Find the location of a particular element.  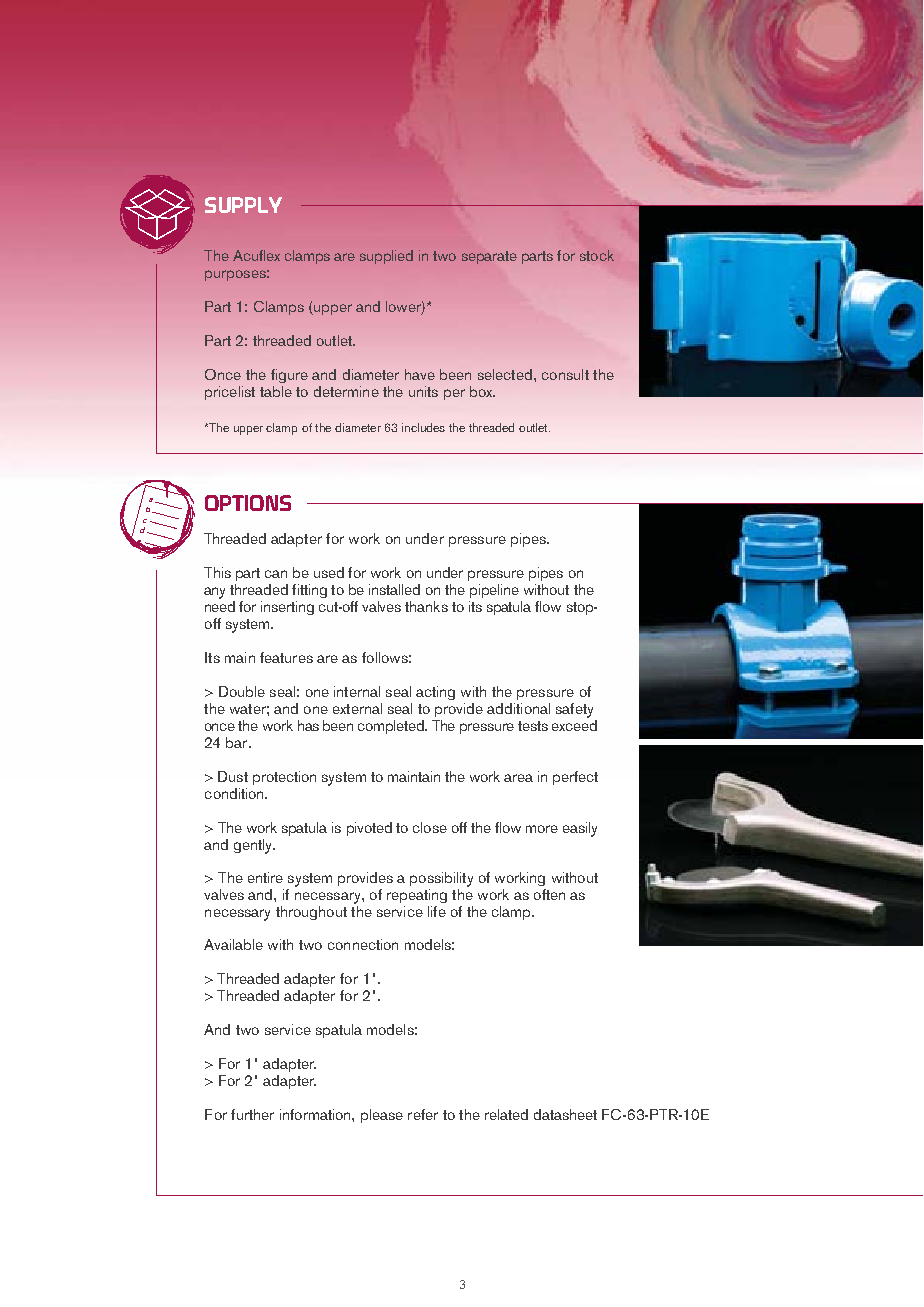

often is located at coordinates (549, 894).
